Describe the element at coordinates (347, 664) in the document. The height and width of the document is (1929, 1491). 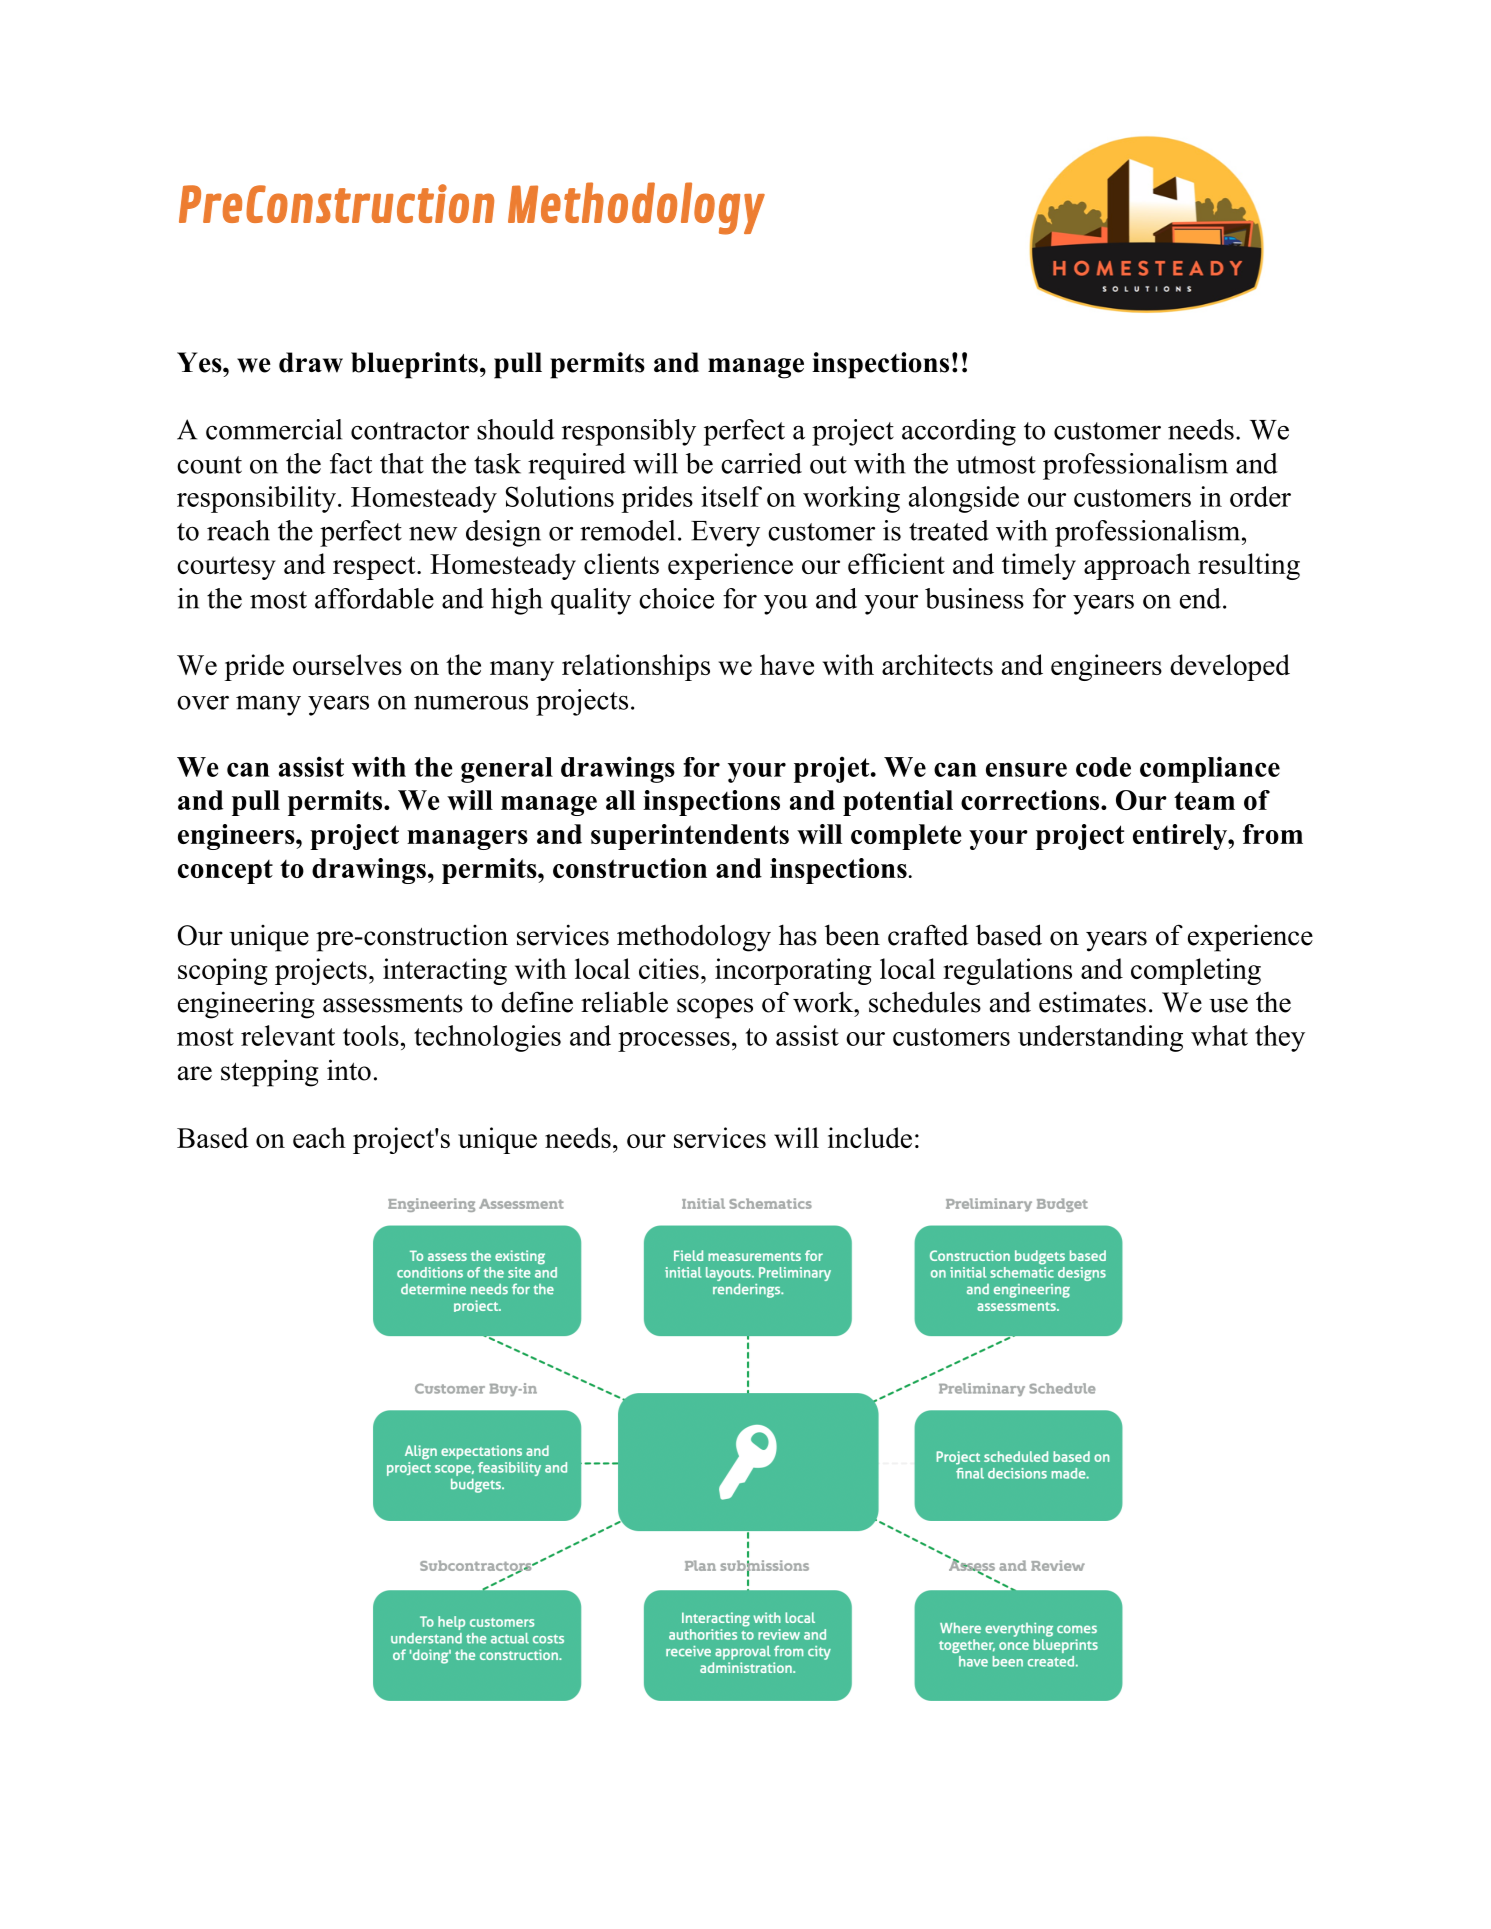
I see `ourselves` at that location.
